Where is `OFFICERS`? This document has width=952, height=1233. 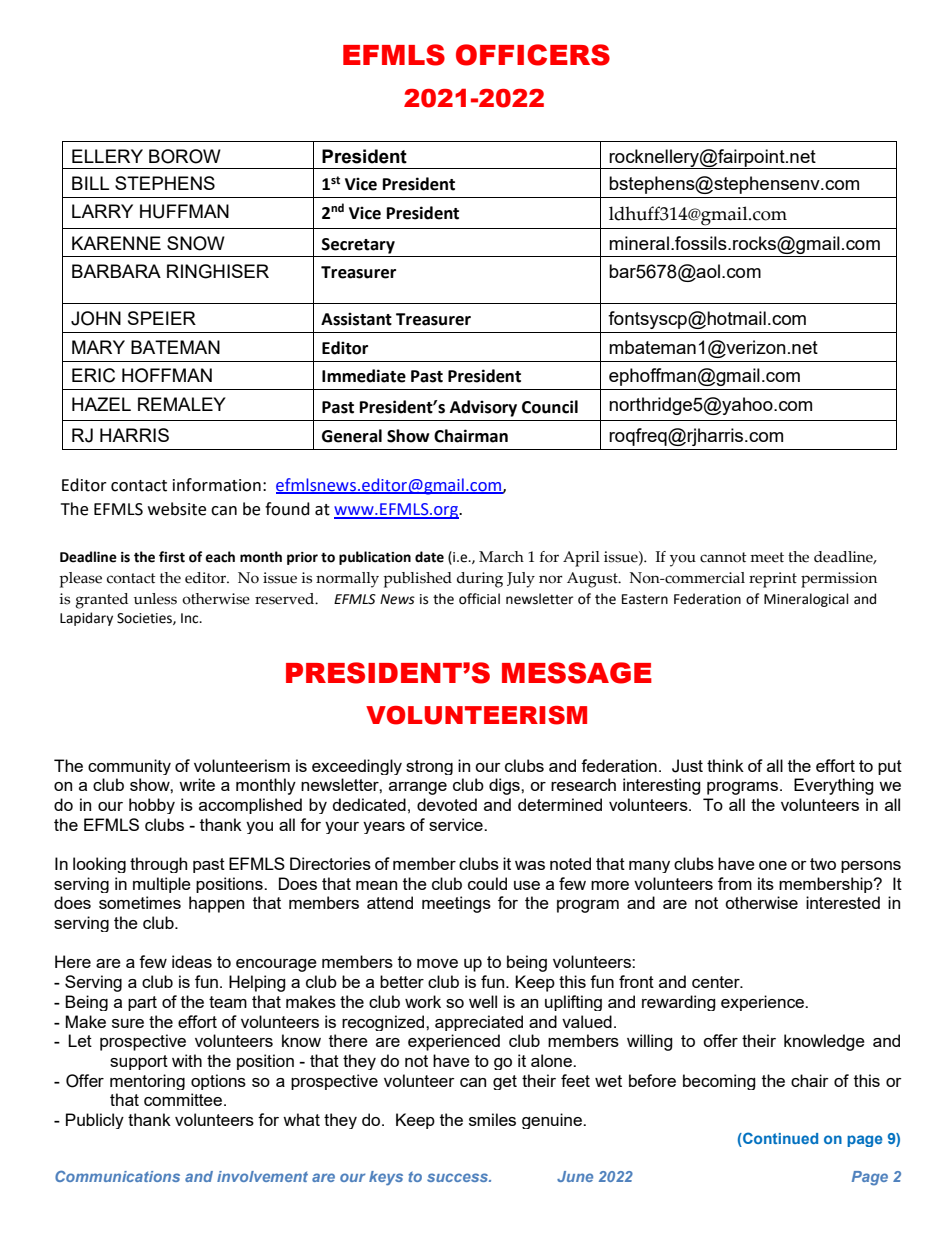 OFFICERS is located at coordinates (533, 55).
